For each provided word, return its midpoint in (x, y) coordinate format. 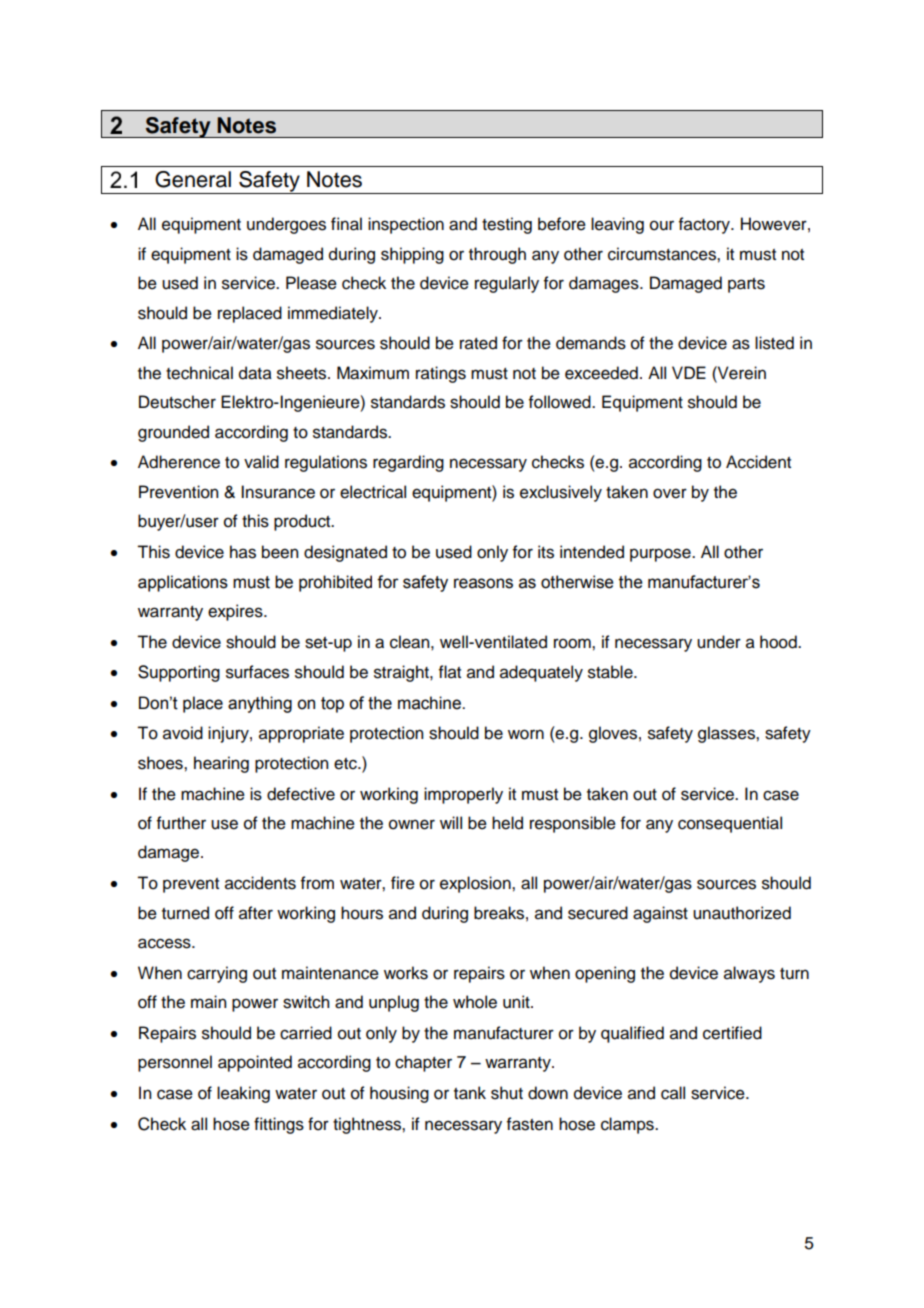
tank (470, 1093)
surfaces (257, 672)
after (256, 913)
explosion (476, 884)
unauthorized (742, 913)
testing (507, 225)
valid (261, 462)
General (193, 179)
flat (450, 672)
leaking (243, 1094)
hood (779, 642)
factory (705, 225)
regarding (408, 463)
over (670, 493)
